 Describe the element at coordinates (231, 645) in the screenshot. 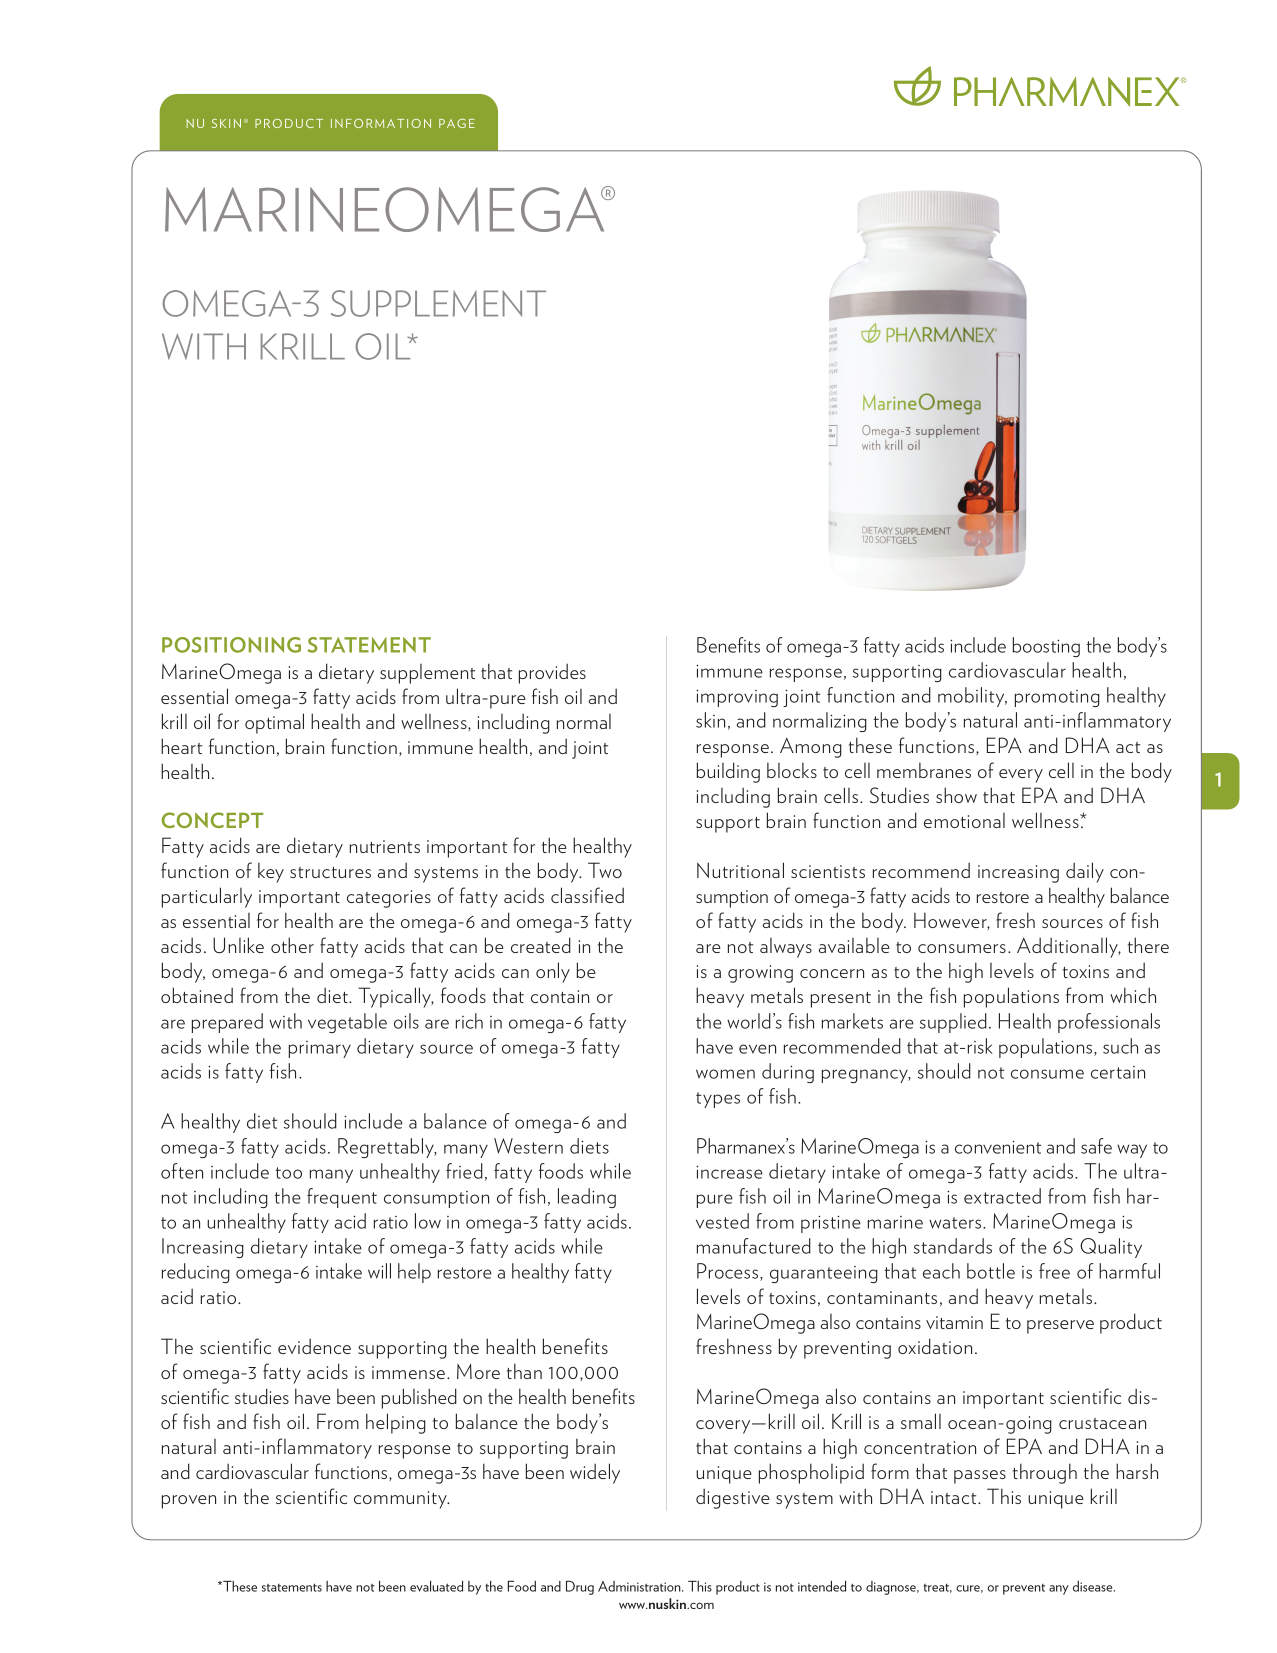

I see `POSITIONING` at that location.
